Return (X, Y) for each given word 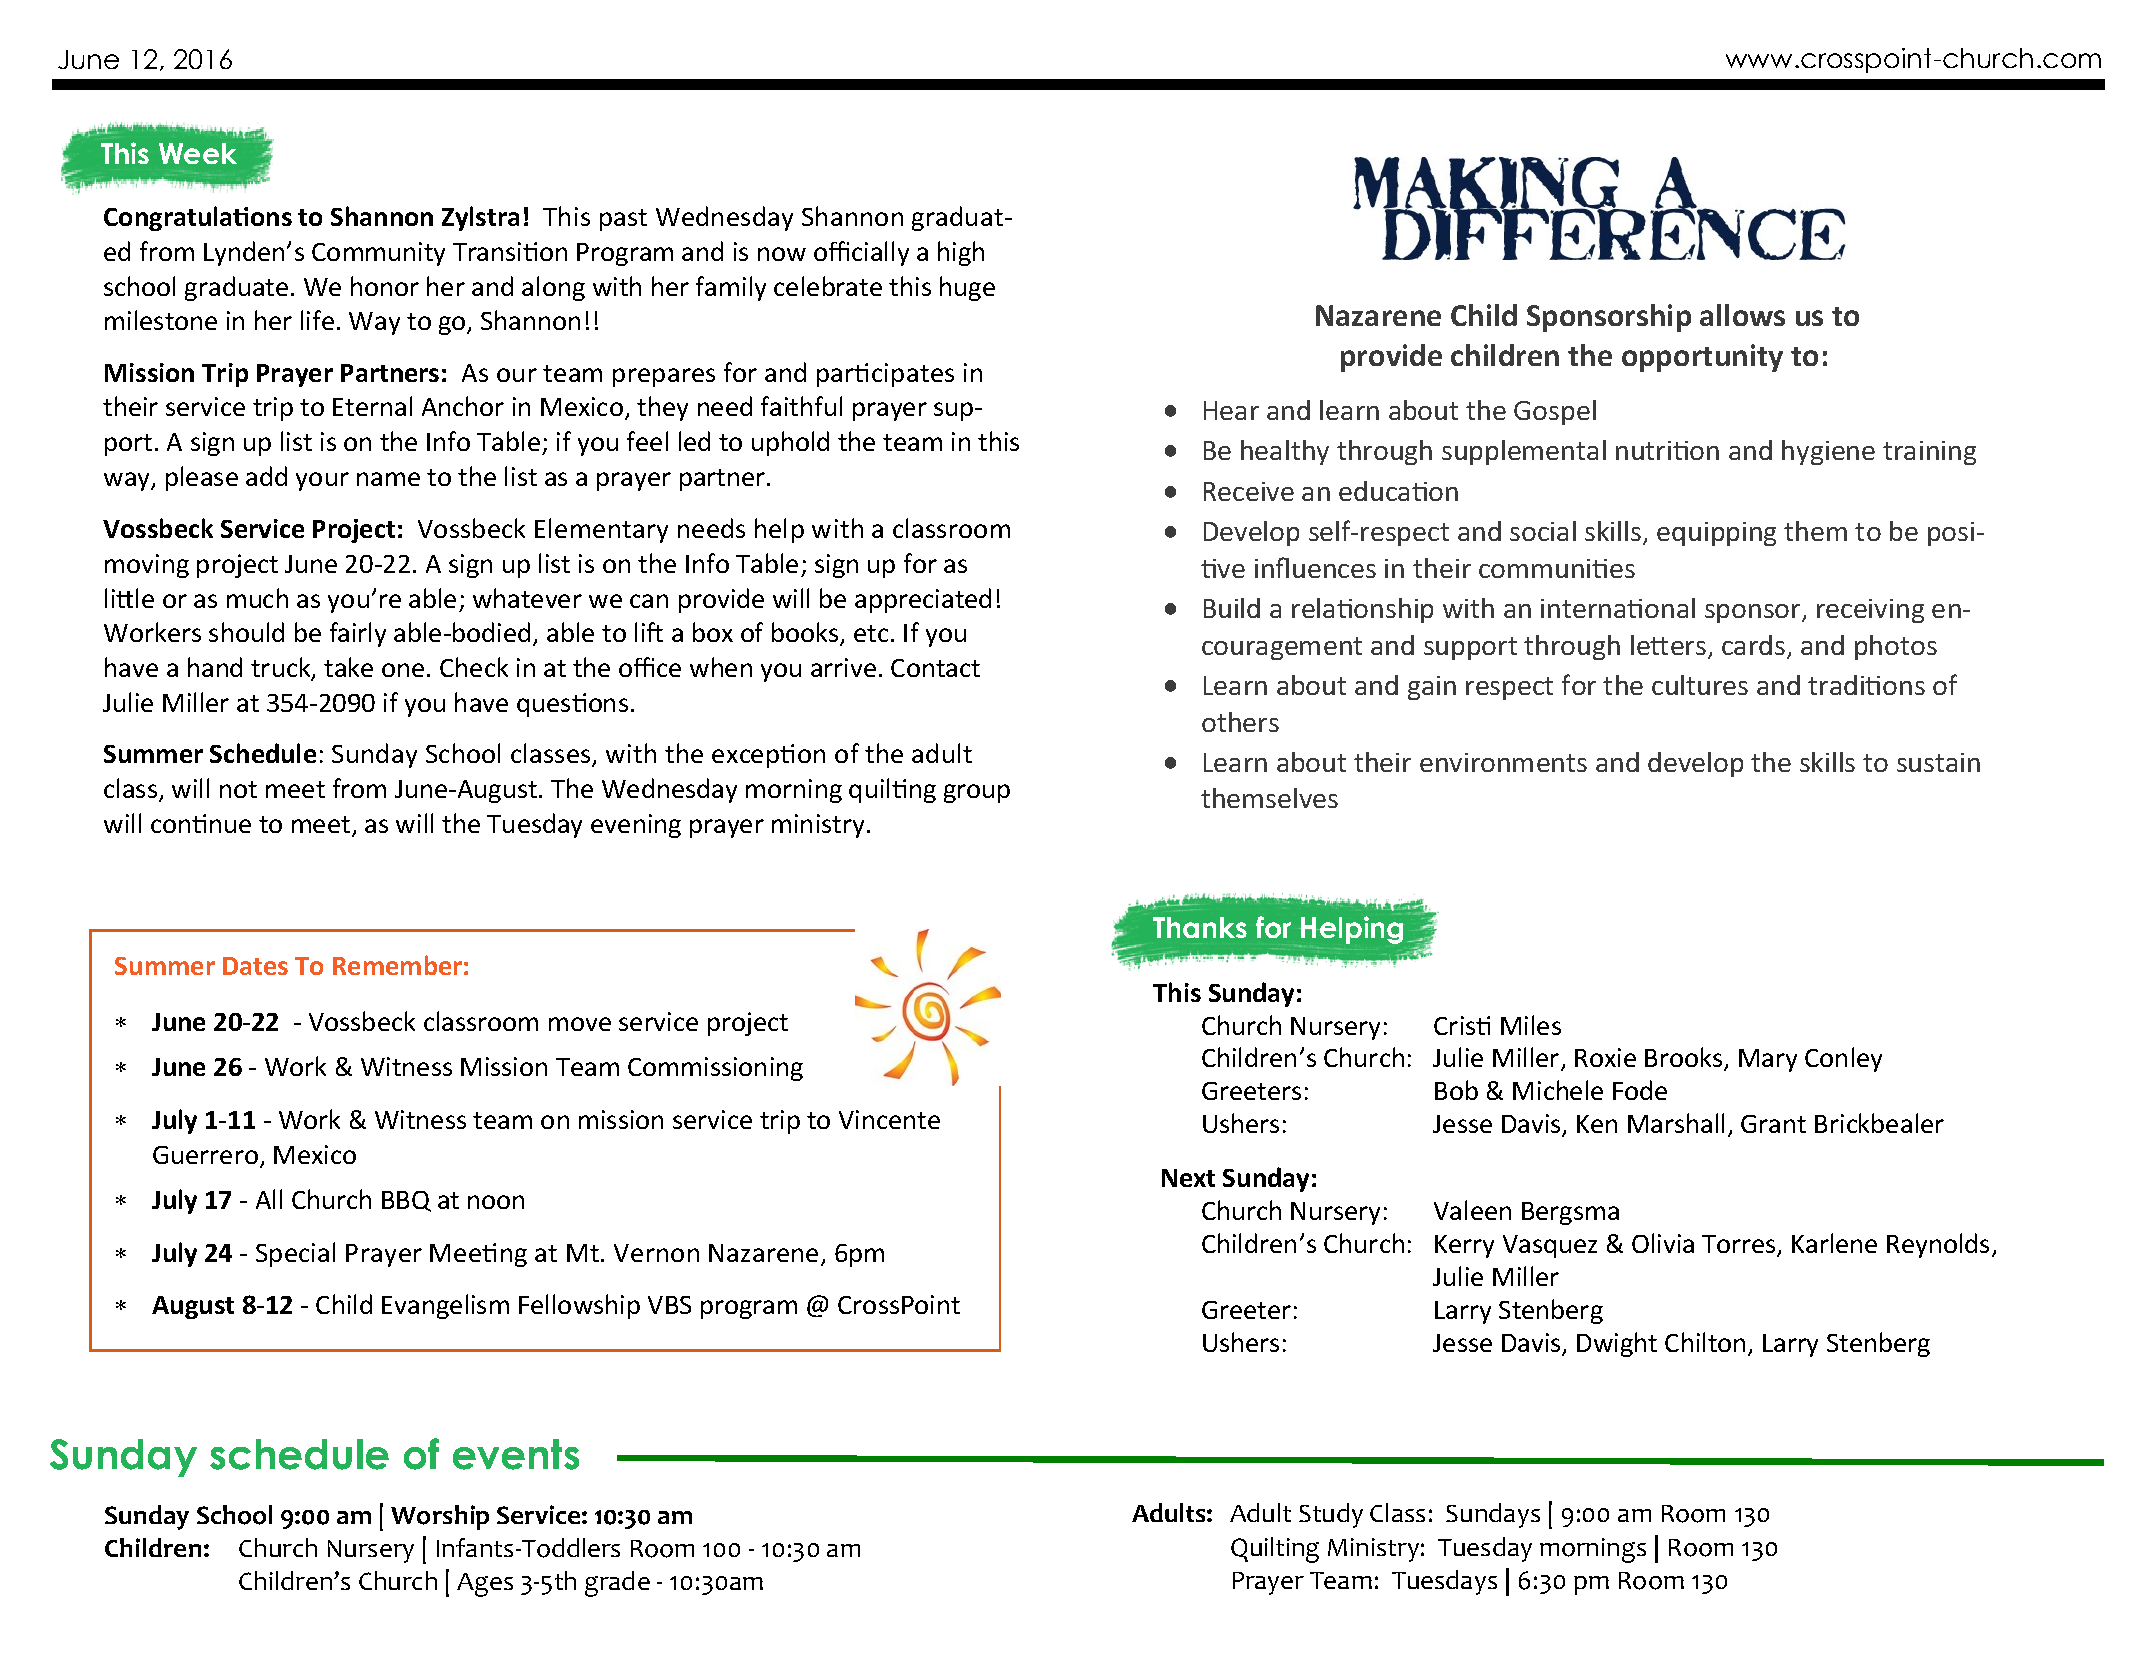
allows (1742, 315)
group (977, 793)
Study (1331, 1515)
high (961, 253)
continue (201, 823)
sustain (1938, 762)
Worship (440, 1517)
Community (378, 254)
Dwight (1617, 1344)
